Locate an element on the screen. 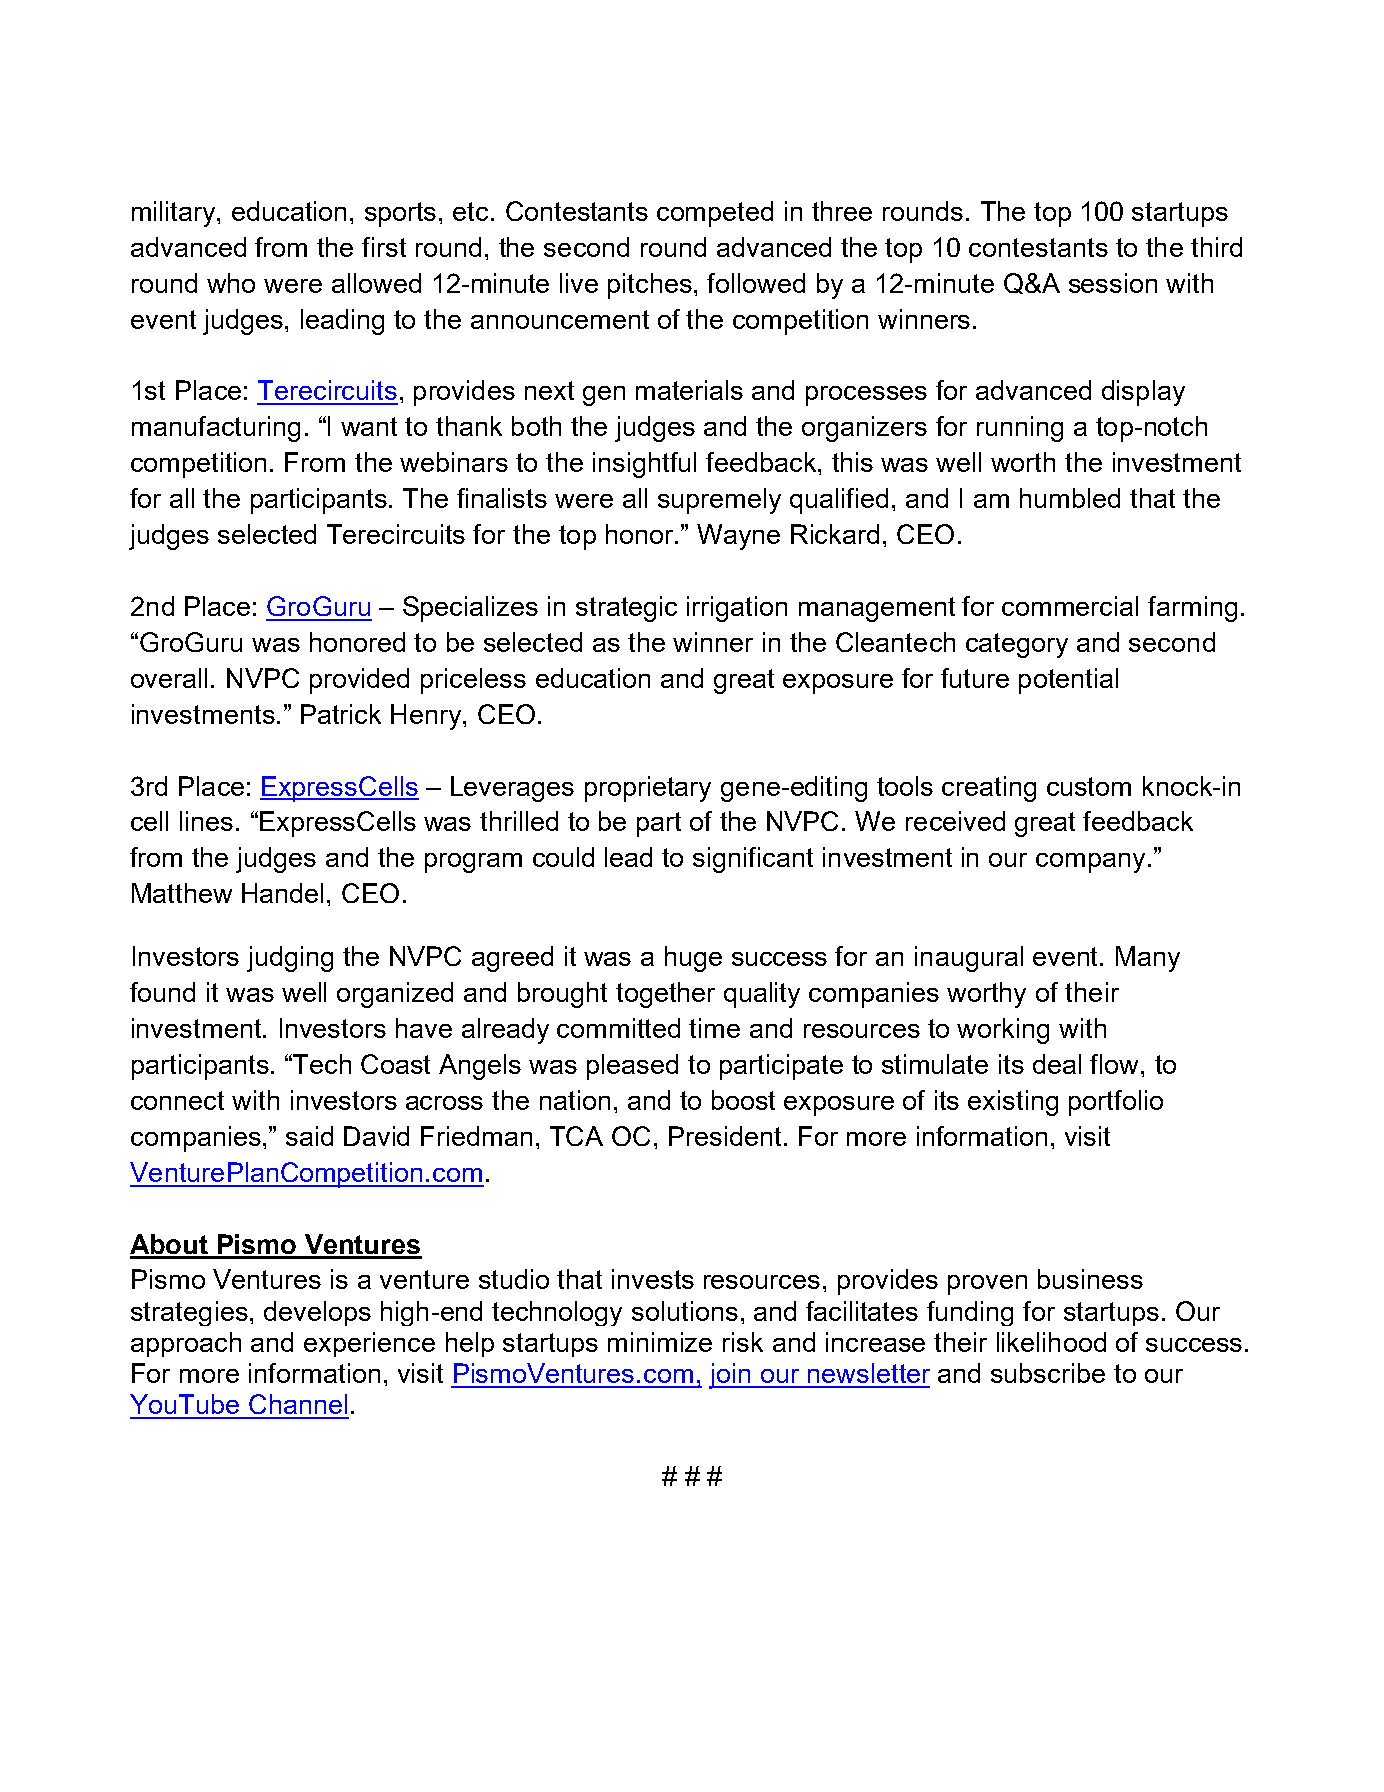  insightful is located at coordinates (644, 465).
